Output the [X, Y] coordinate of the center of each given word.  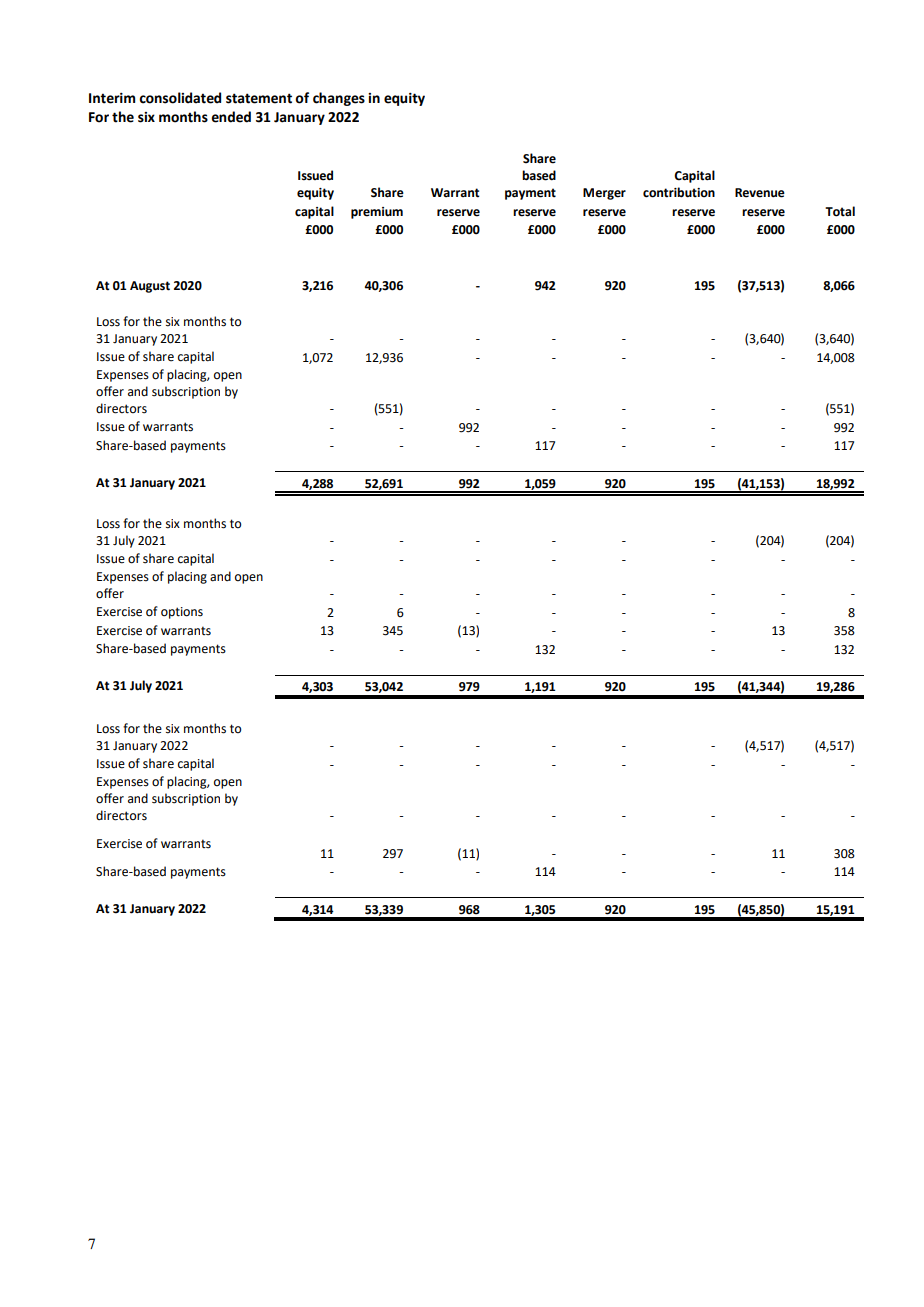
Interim [112, 98]
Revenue [760, 193]
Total [840, 211]
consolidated [180, 98]
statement [259, 98]
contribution [679, 192]
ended [231, 117]
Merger [604, 194]
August [150, 287]
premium [377, 213]
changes [339, 99]
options [182, 613]
